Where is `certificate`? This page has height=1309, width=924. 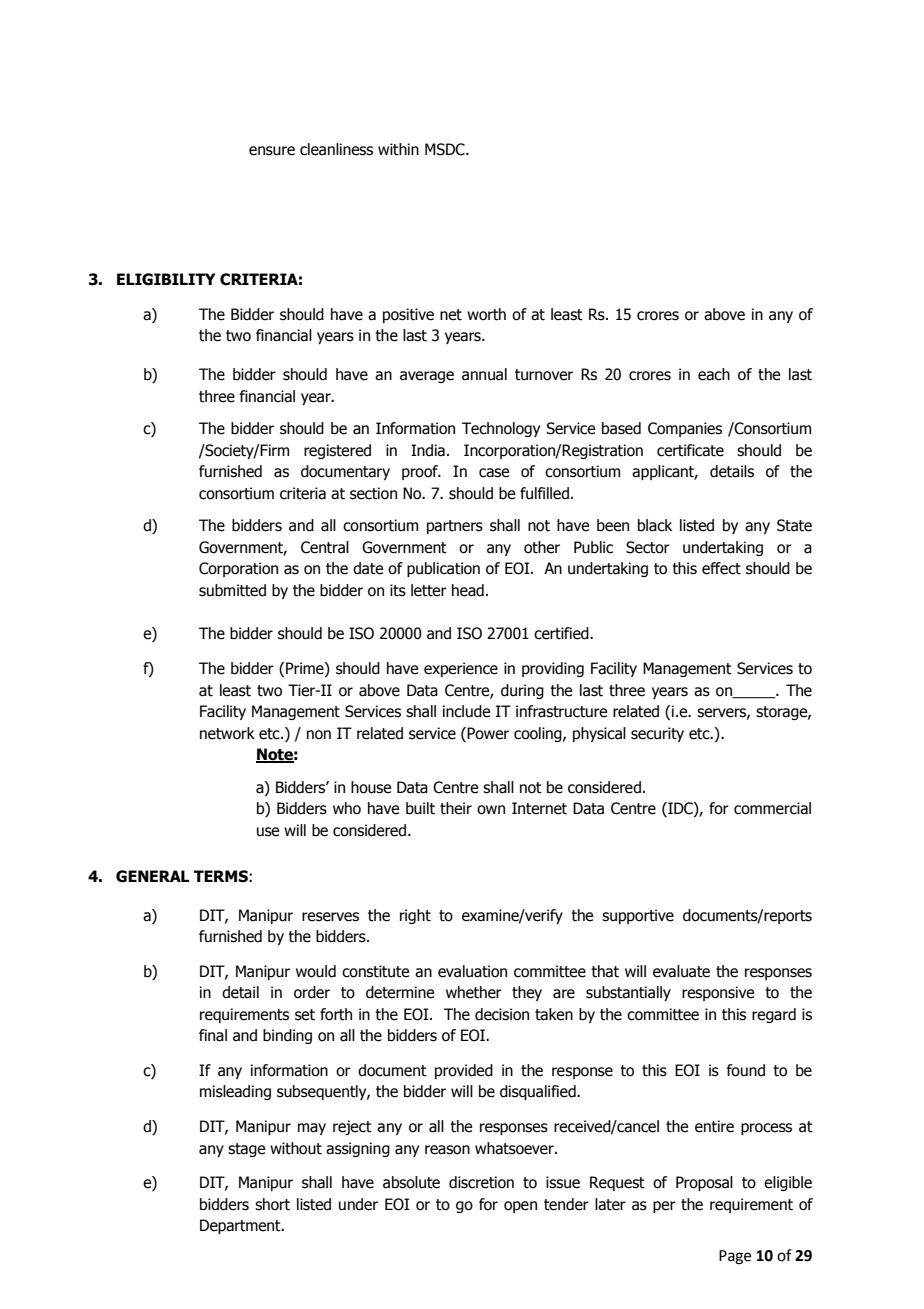 certificate is located at coordinates (690, 450).
